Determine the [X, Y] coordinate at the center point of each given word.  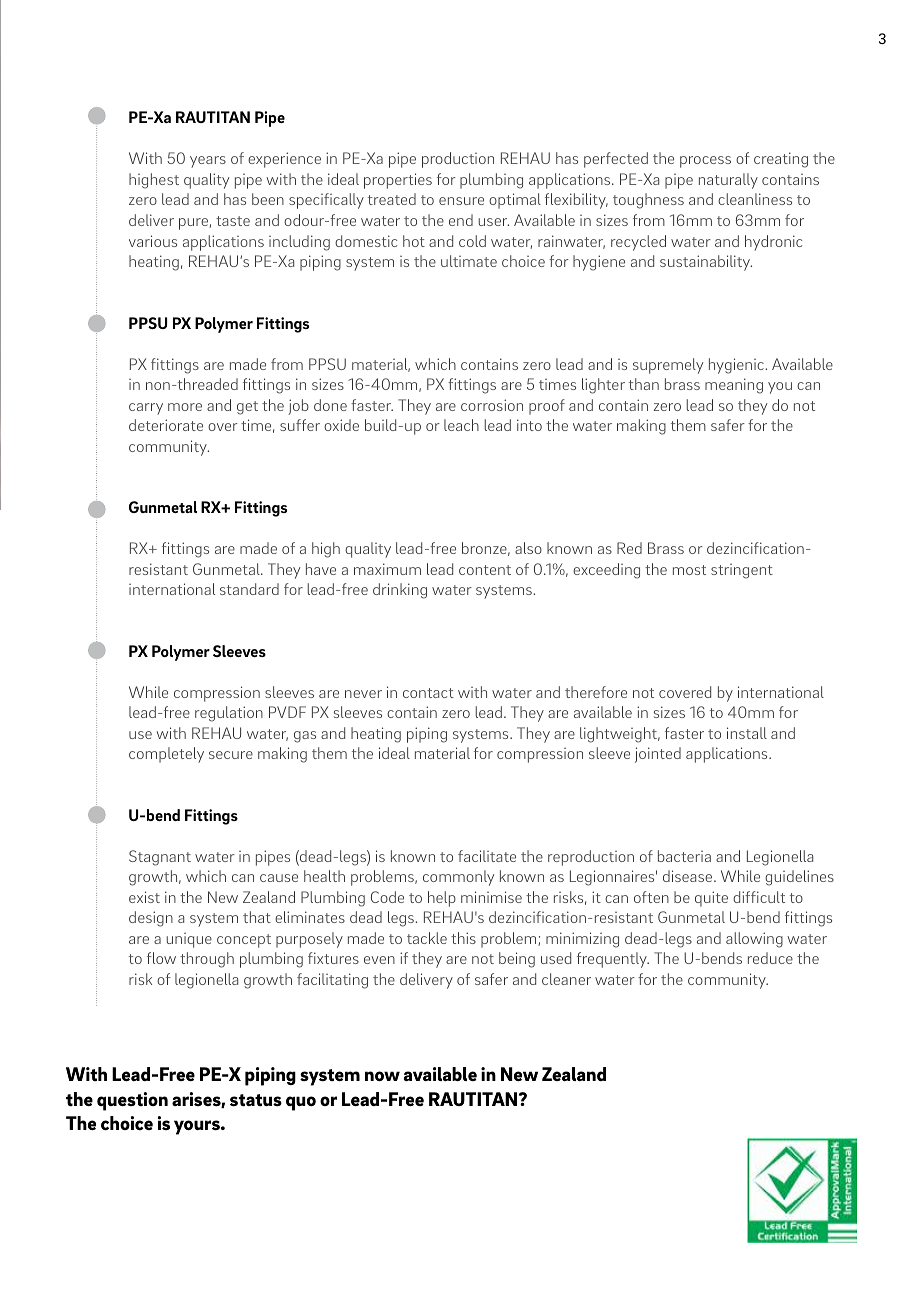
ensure [461, 201]
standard [249, 589]
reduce [770, 958]
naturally [728, 181]
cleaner [566, 979]
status [256, 1100]
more [185, 407]
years [208, 162]
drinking [400, 591]
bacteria [684, 856]
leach [461, 425]
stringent [742, 571]
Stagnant [160, 858]
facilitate [487, 856]
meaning [734, 386]
